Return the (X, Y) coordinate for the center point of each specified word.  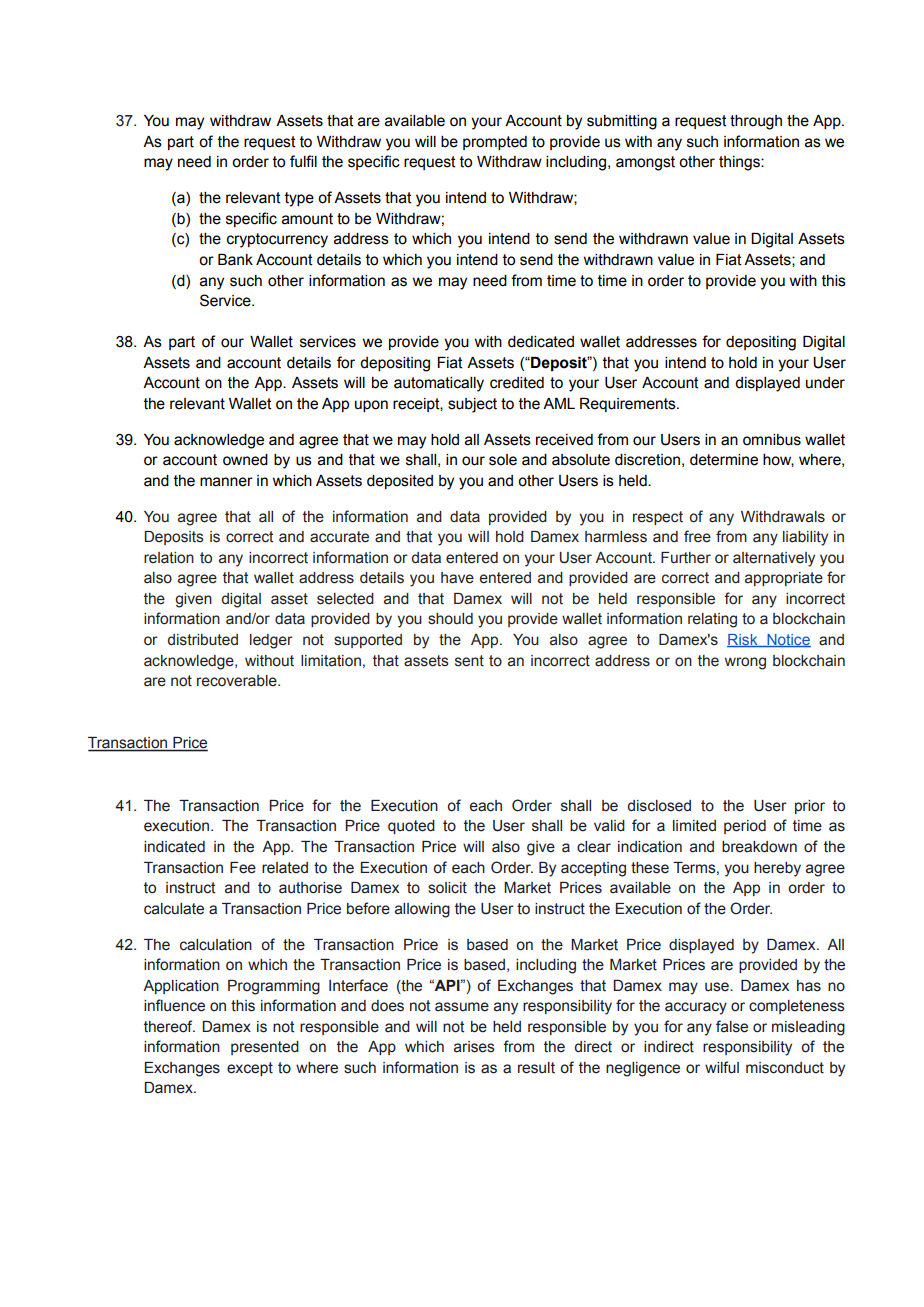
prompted (495, 143)
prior (810, 807)
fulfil (303, 161)
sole (503, 460)
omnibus (772, 440)
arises (474, 1047)
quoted (411, 827)
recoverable (238, 681)
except (250, 1069)
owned (245, 460)
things (740, 163)
